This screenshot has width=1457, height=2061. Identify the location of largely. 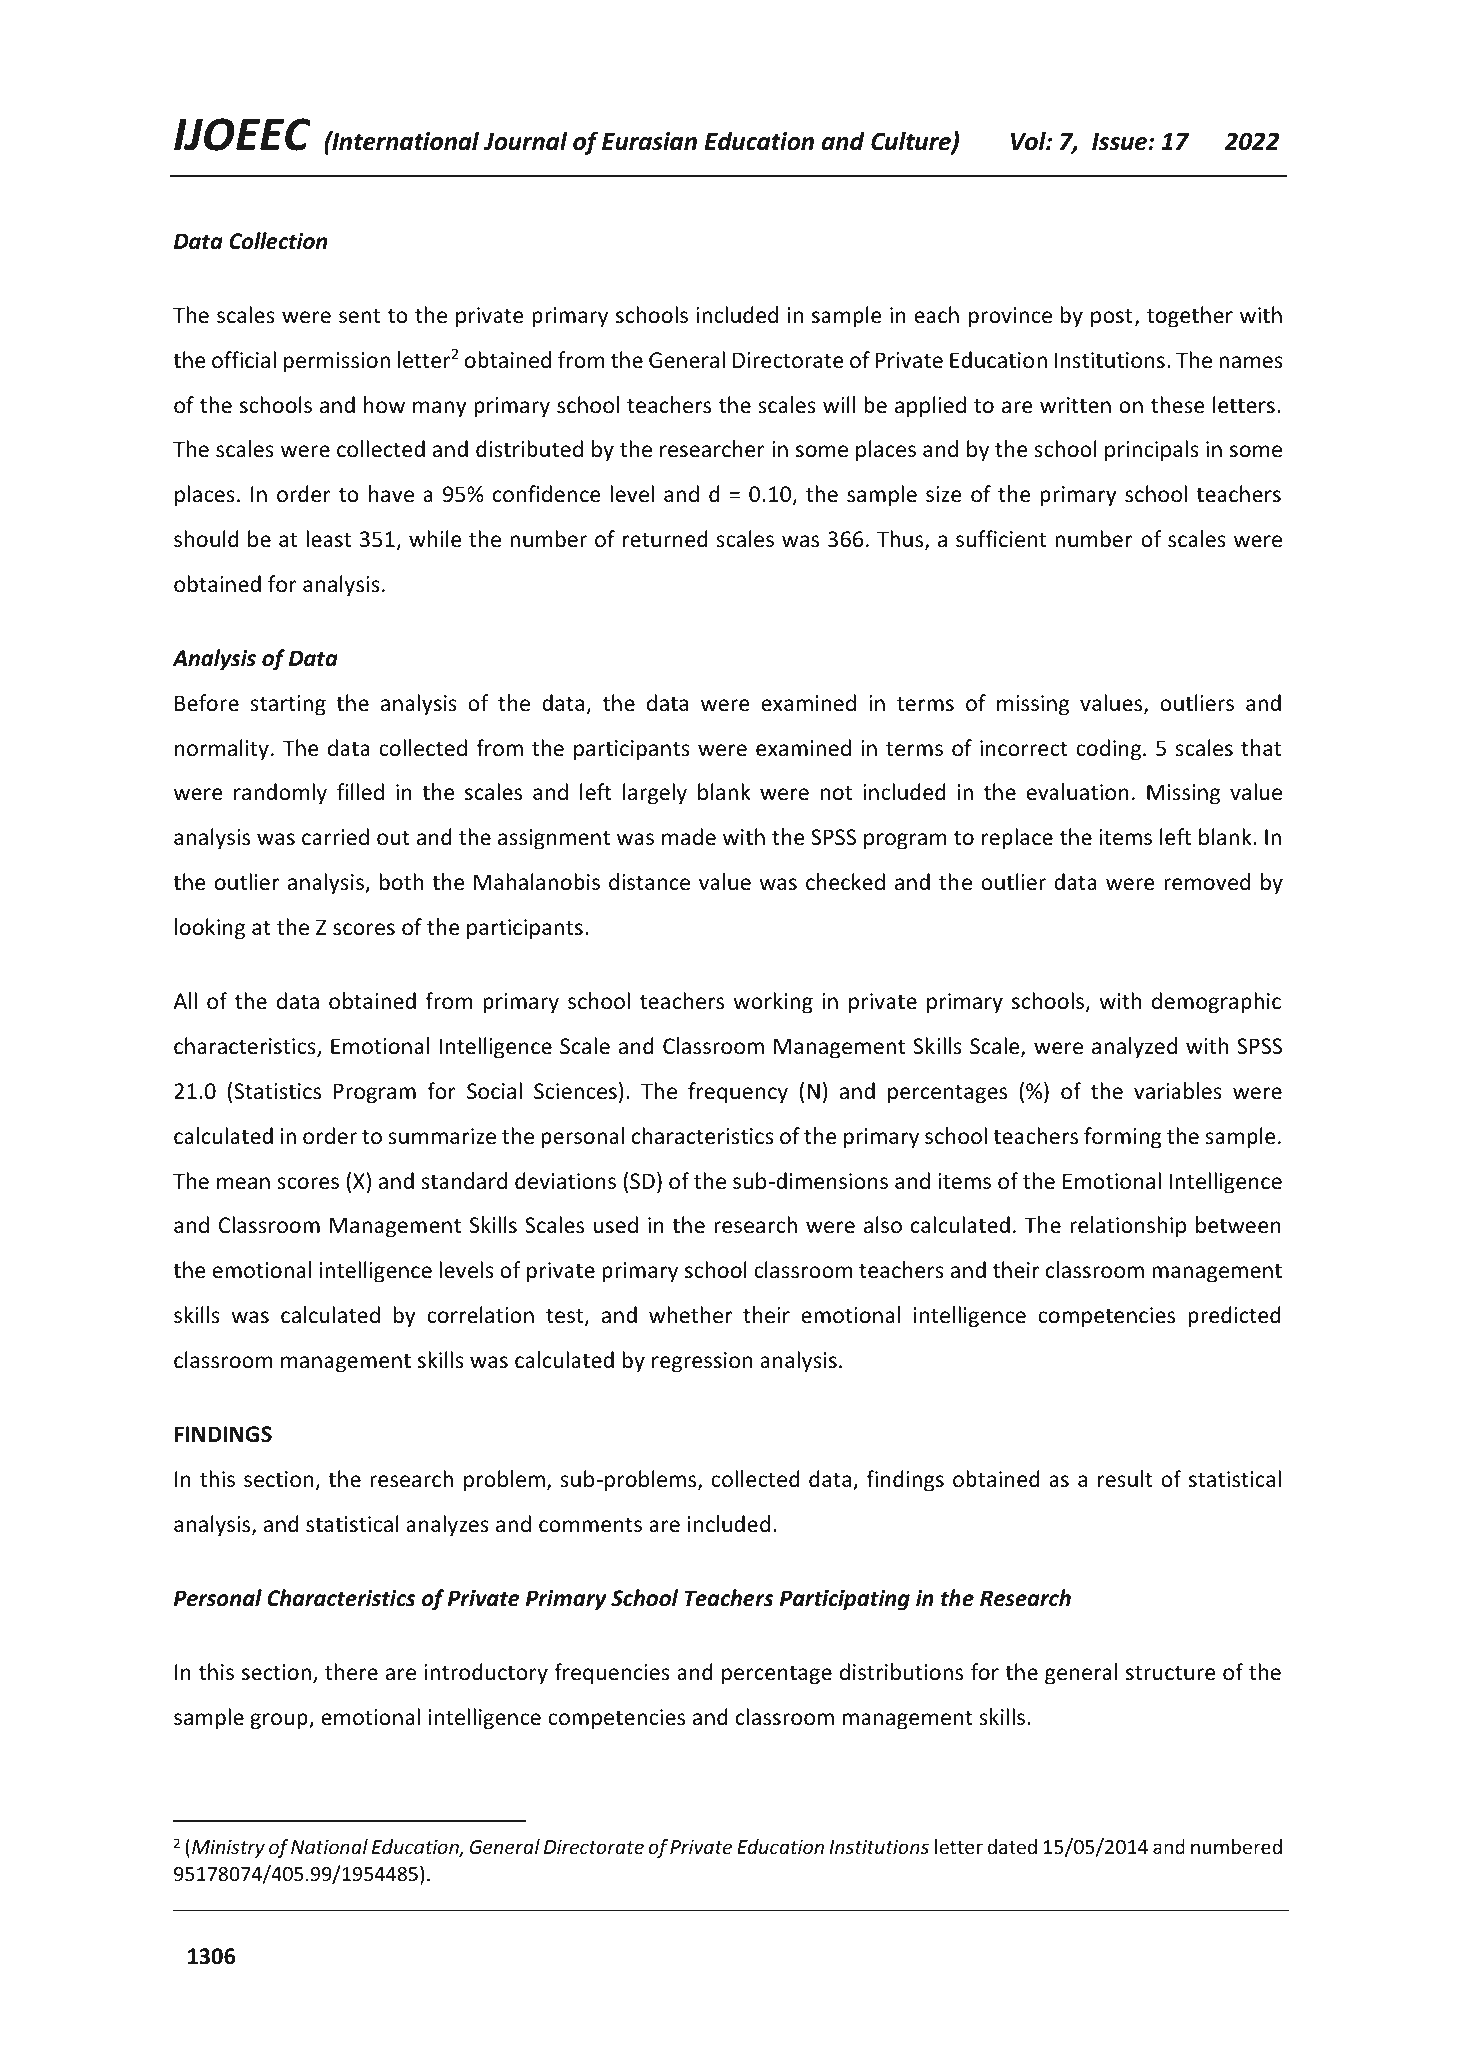
(655, 794).
